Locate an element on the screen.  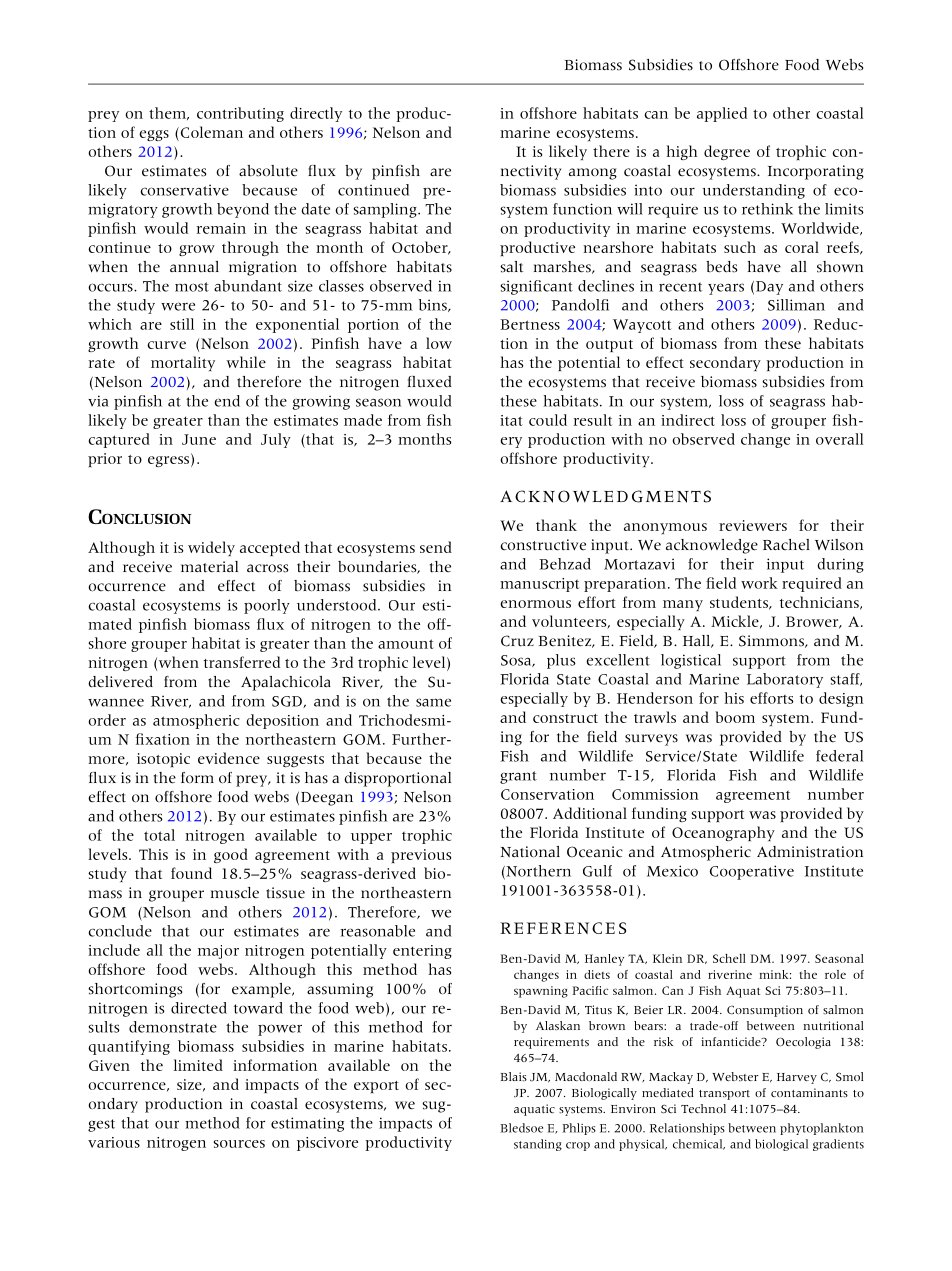
Oceanography is located at coordinates (723, 833).
